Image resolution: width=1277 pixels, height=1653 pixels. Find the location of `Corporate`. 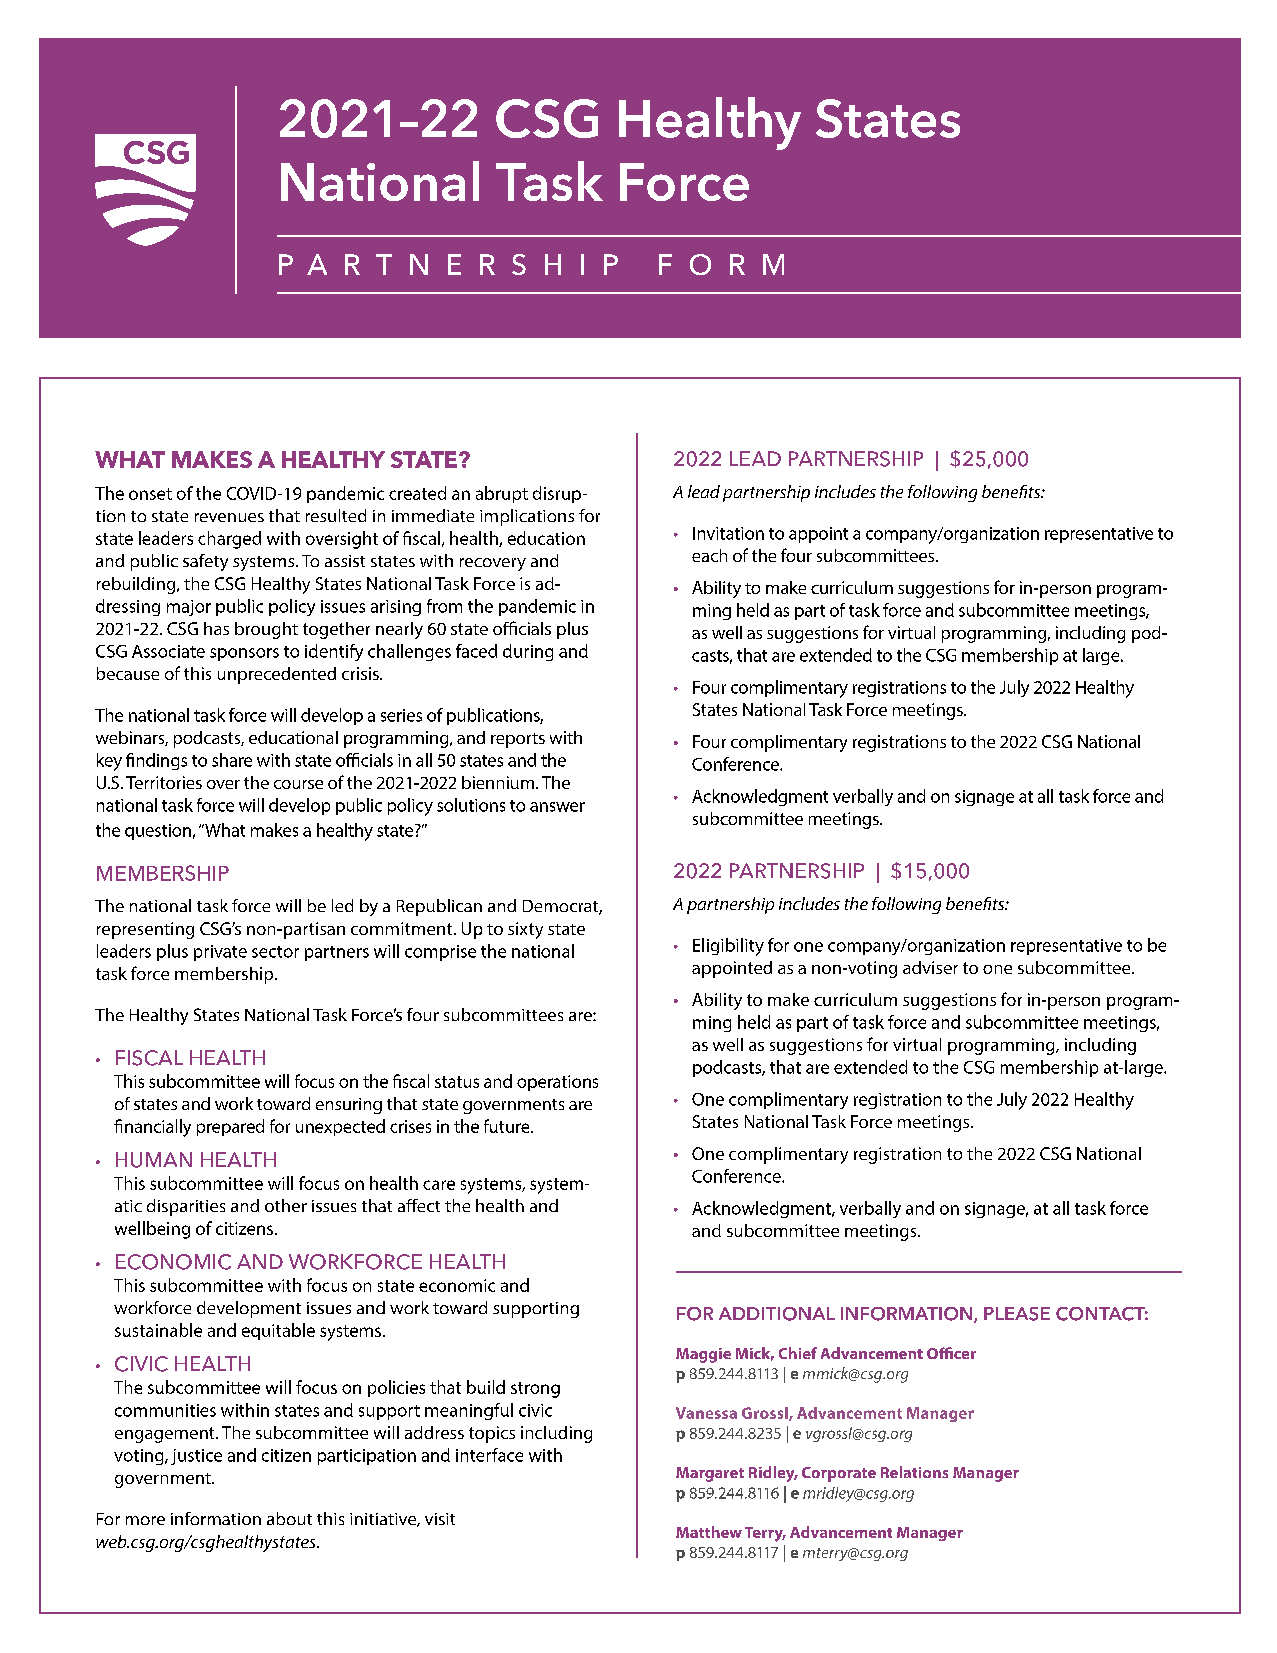

Corporate is located at coordinates (839, 1474).
